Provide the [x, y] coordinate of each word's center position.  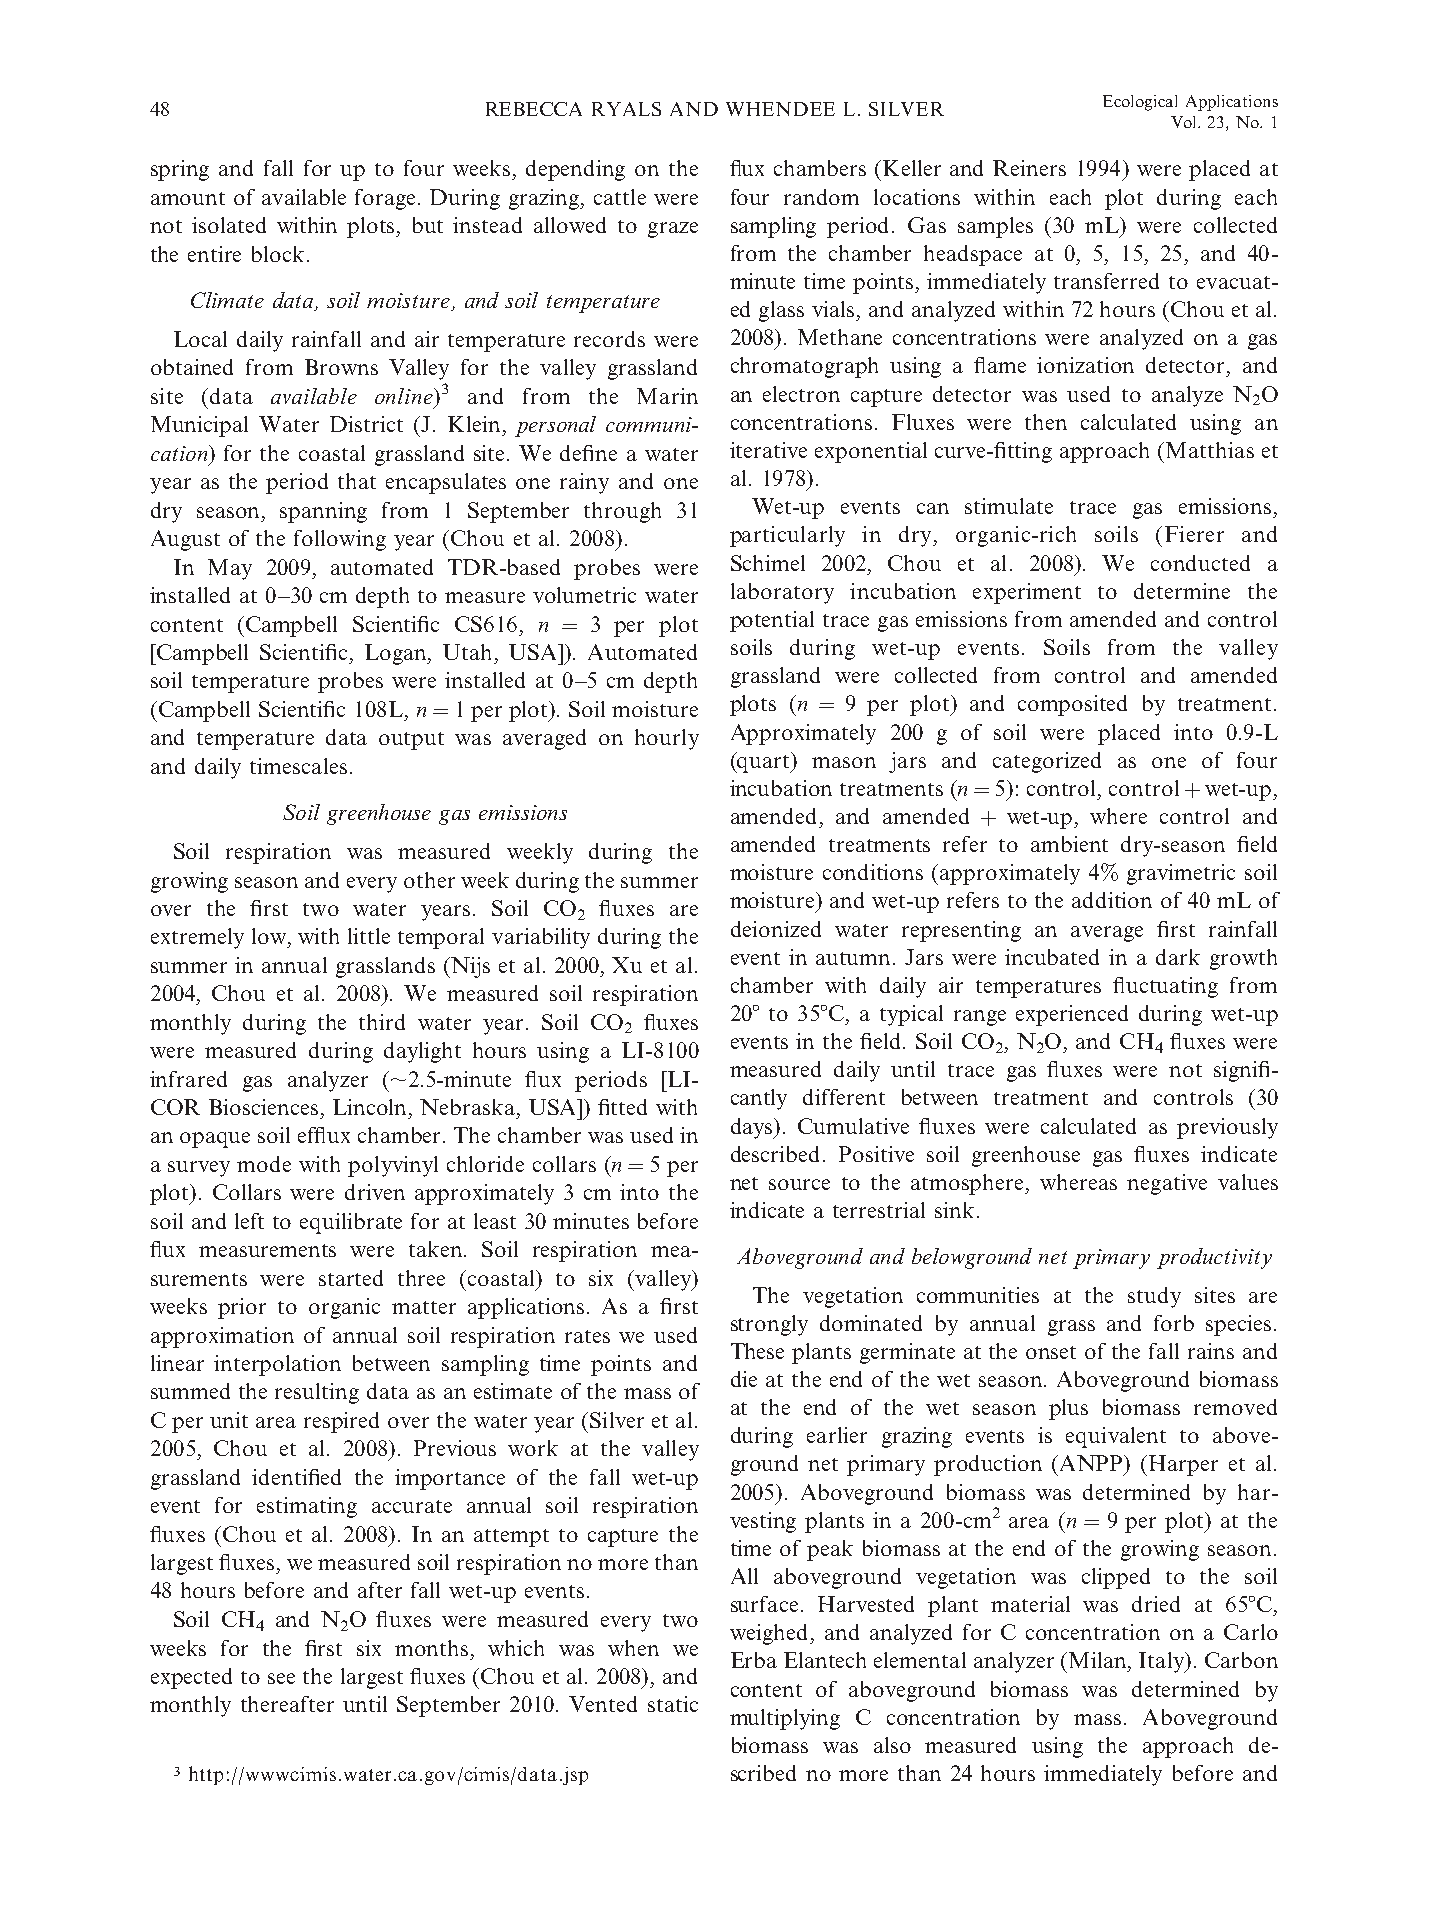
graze [673, 230]
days [753, 1128]
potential [772, 621]
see [281, 1678]
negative [1167, 1184]
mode [264, 1164]
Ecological [1140, 103]
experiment [1027, 593]
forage [387, 199]
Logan [397, 654]
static [673, 1704]
